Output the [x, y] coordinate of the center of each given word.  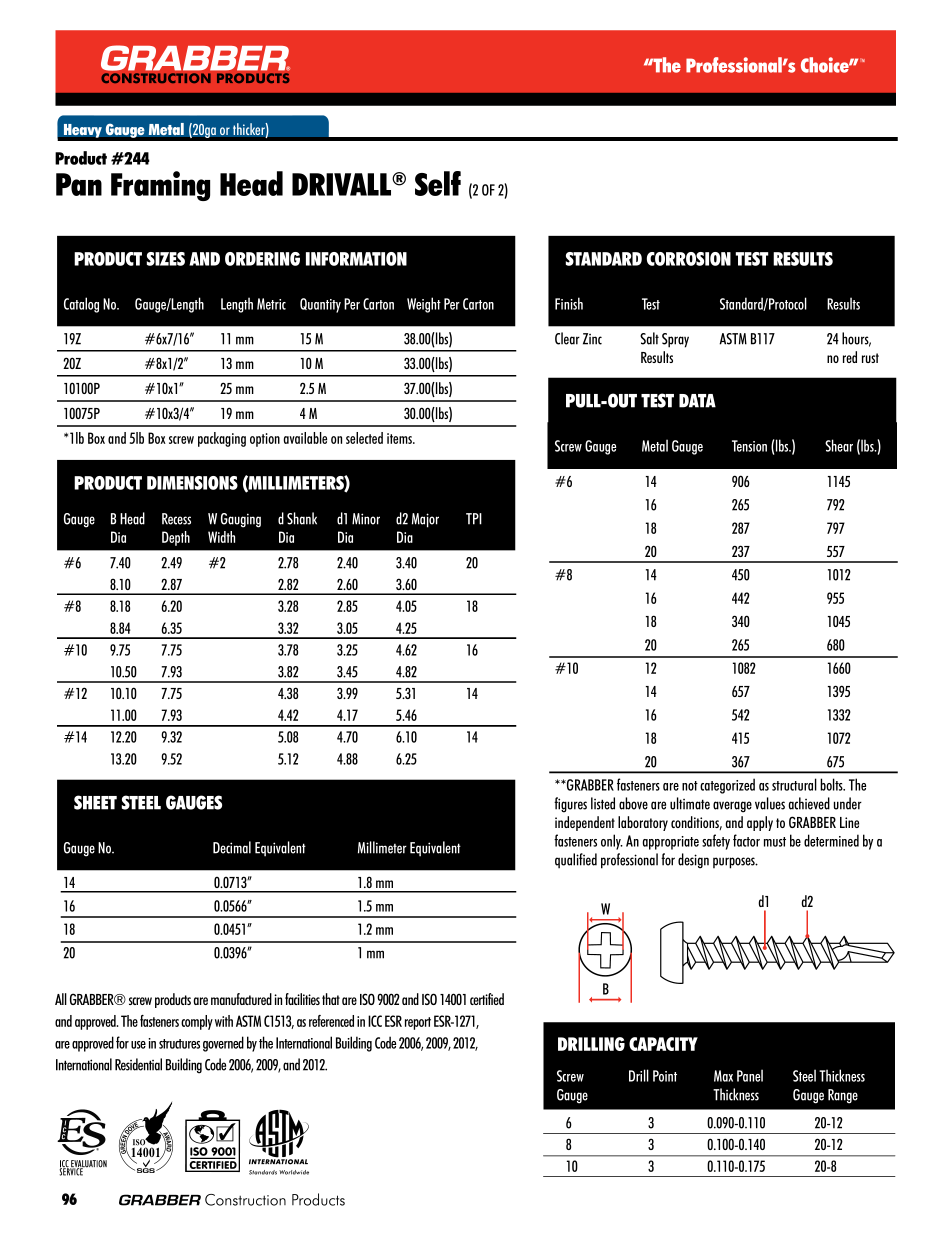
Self [438, 183]
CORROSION [689, 259]
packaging [222, 439]
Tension [749, 446]
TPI [474, 519]
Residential [138, 1064]
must [775, 842]
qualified [576, 861]
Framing [160, 186]
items [401, 438]
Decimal [232, 847]
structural [794, 784]
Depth [176, 538]
